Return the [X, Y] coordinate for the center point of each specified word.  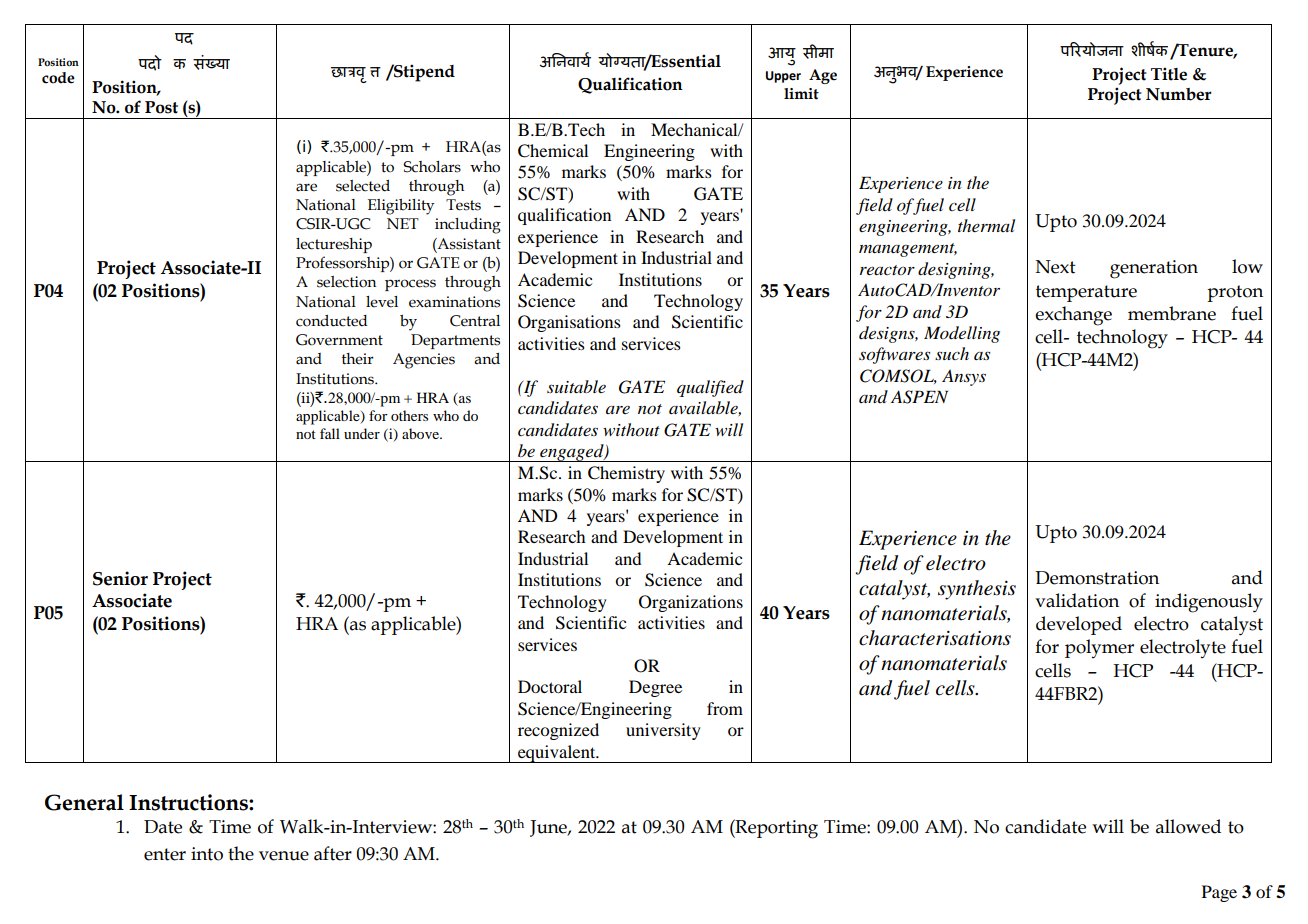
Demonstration [1097, 578]
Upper [783, 77]
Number [1179, 94]
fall [330, 433]
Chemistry [626, 474]
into [207, 854]
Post [161, 107]
